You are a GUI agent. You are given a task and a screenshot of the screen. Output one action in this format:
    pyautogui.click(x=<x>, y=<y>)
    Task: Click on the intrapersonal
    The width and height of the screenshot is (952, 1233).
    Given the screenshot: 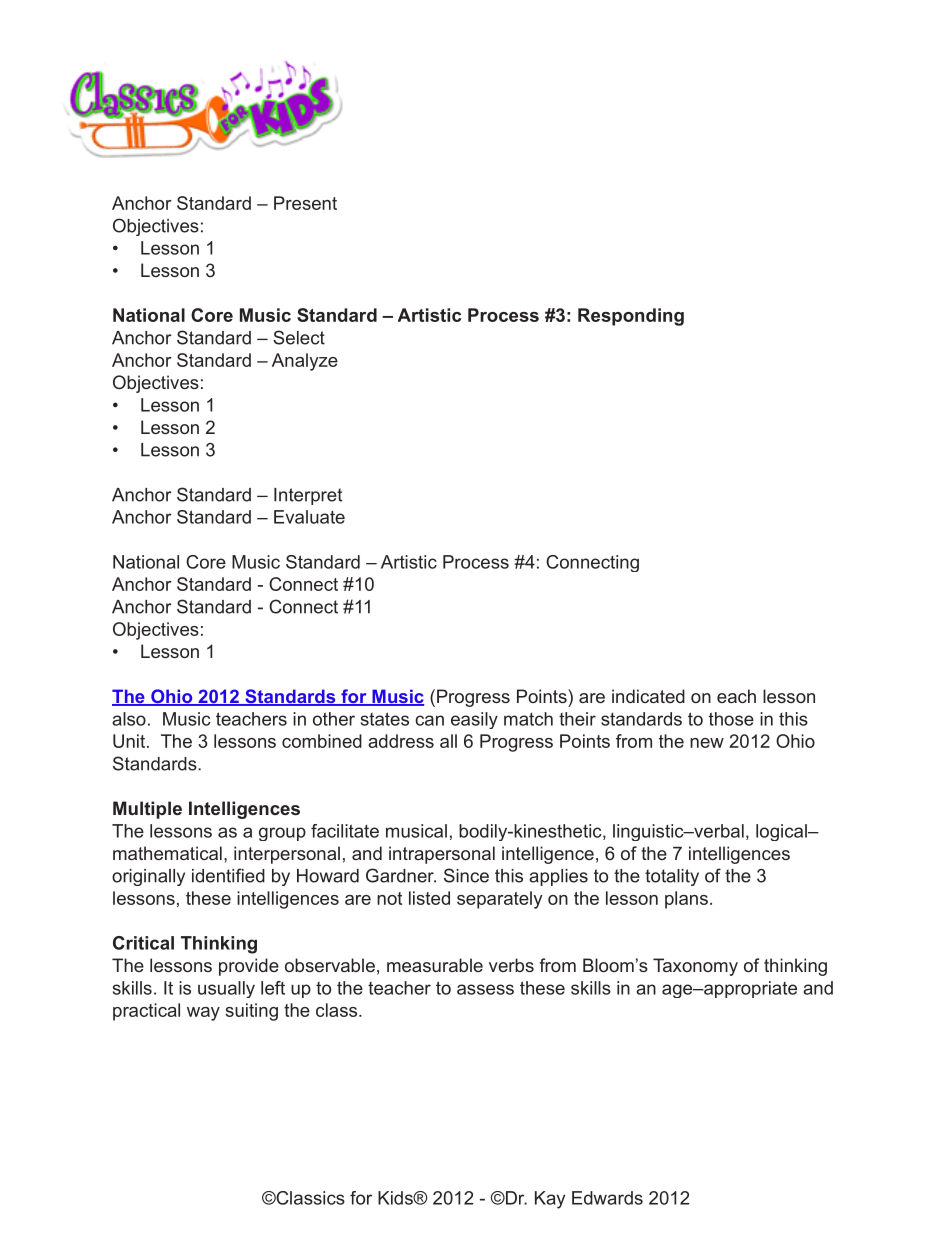 What is the action you would take?
    pyautogui.click(x=442, y=855)
